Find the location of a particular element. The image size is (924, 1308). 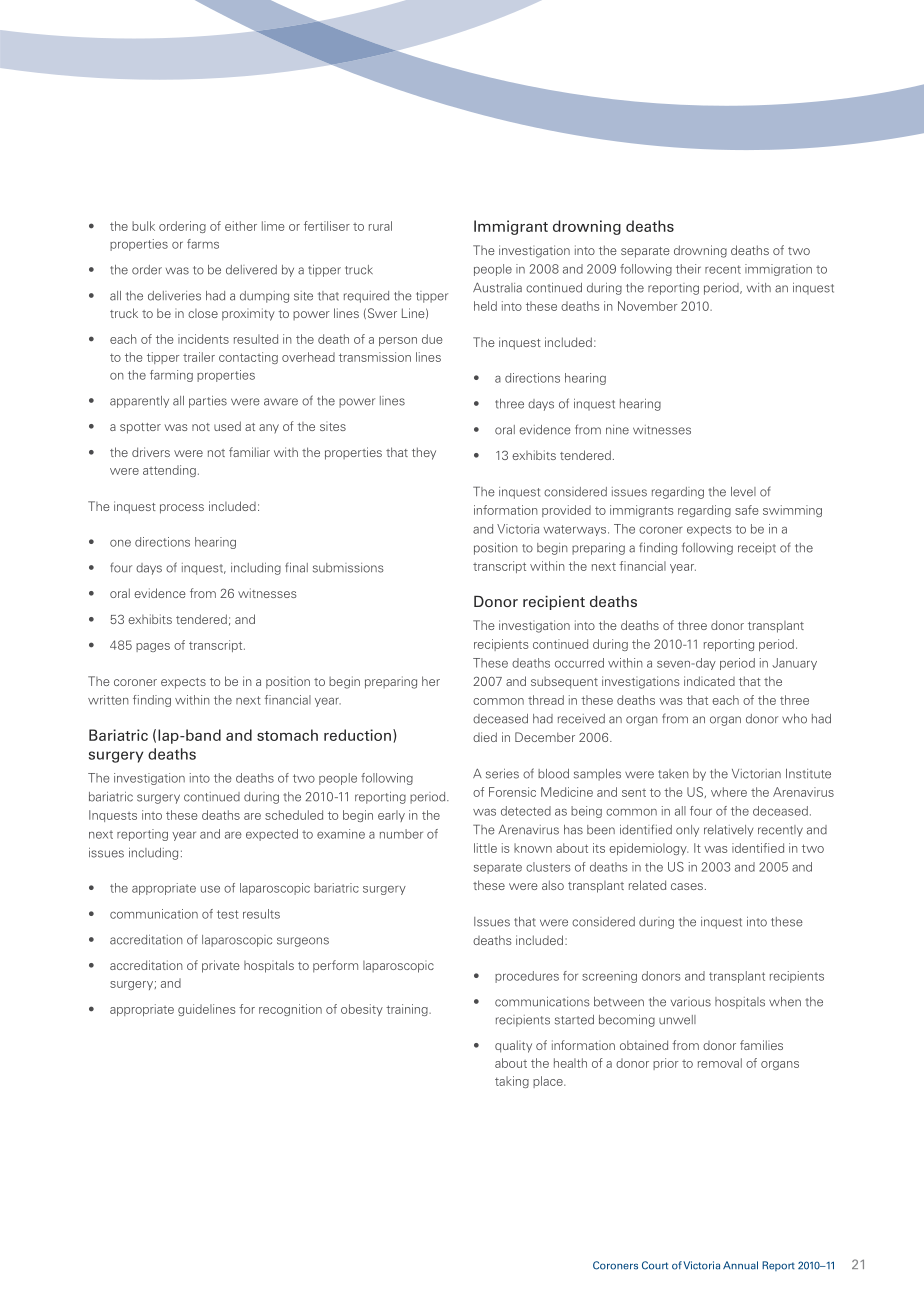

farms is located at coordinates (203, 244).
